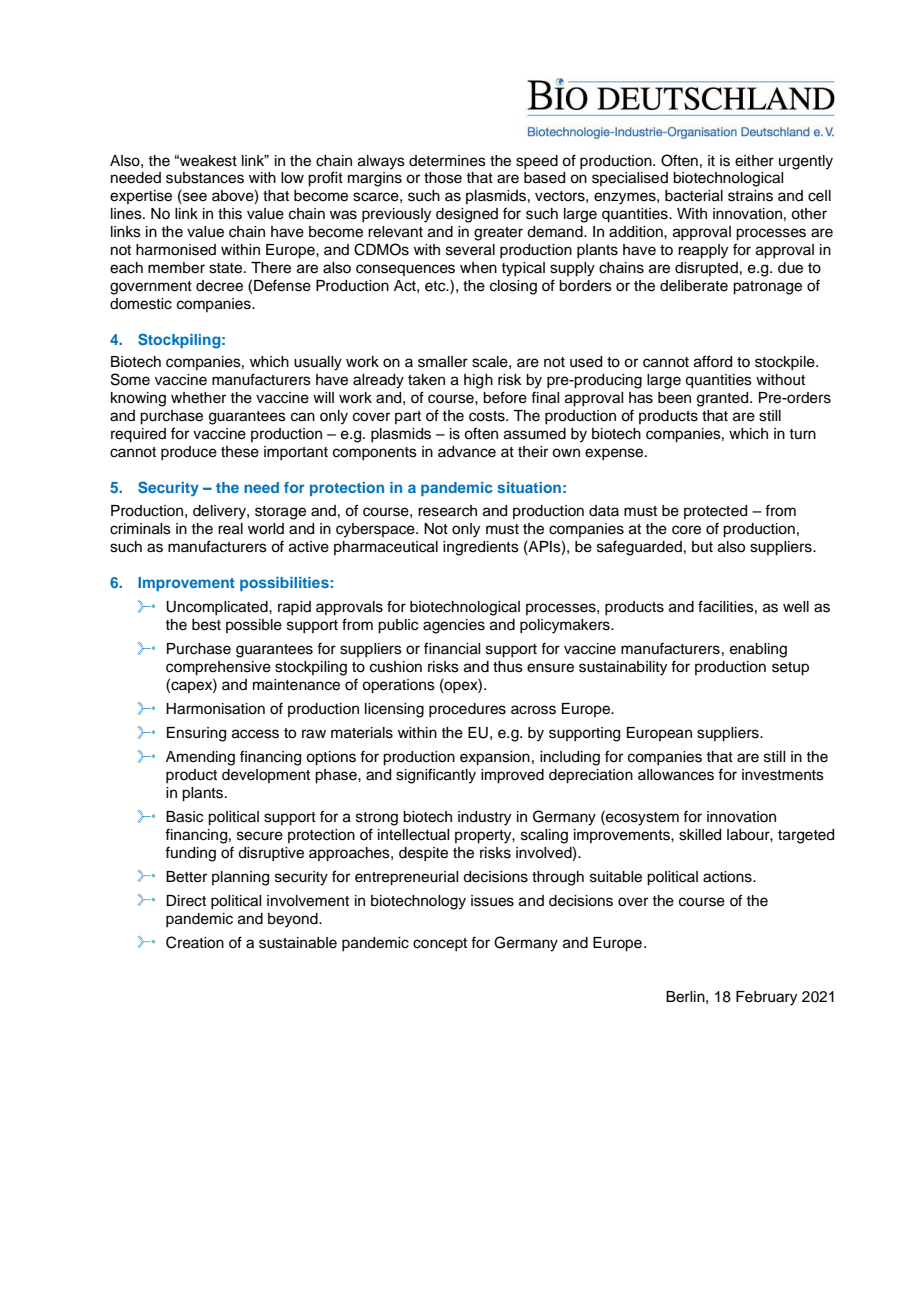 This image has height=1308, width=924. What do you see at coordinates (702, 547) in the image?
I see `but` at bounding box center [702, 547].
